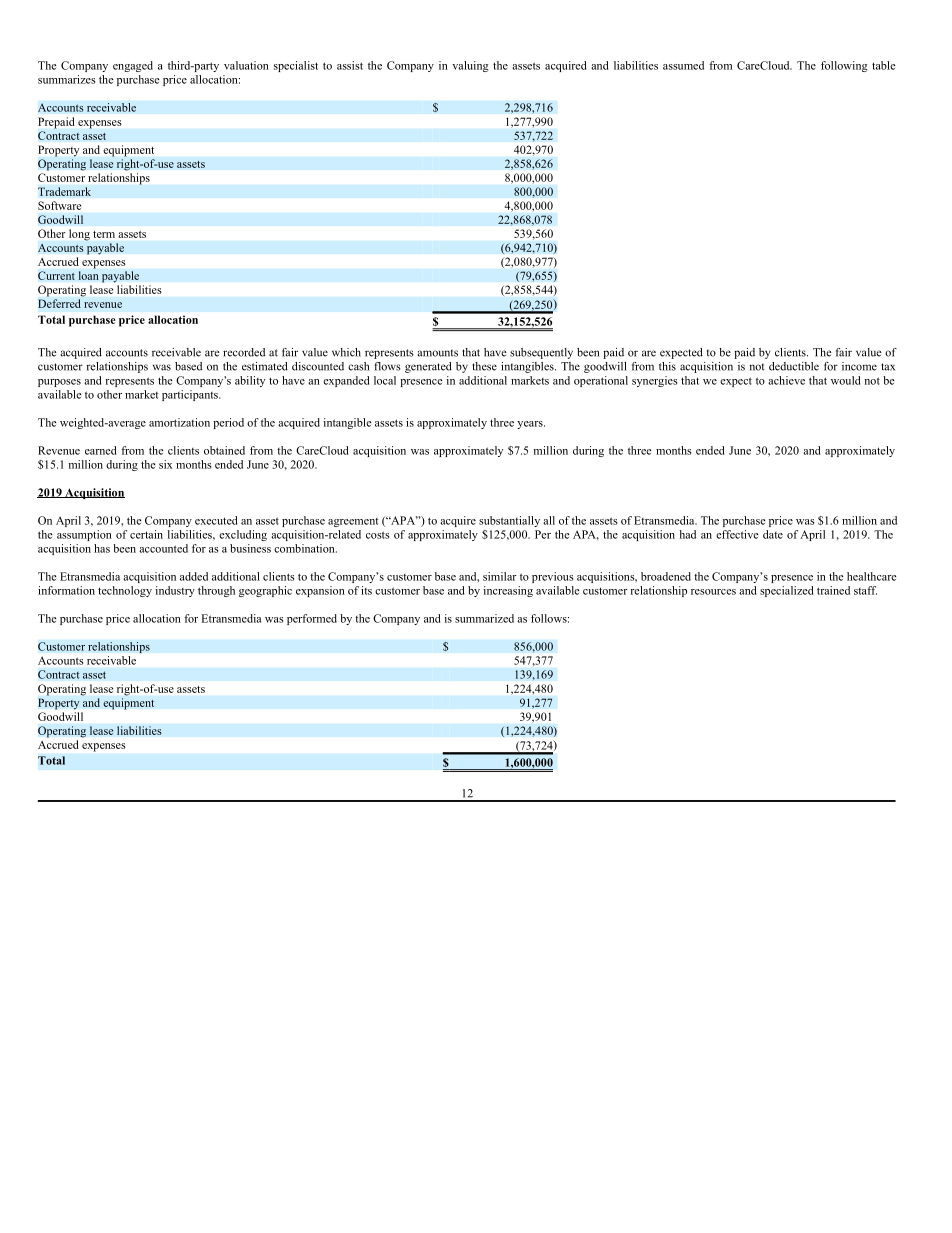  Describe the element at coordinates (104, 234) in the screenshot. I see `term` at that location.
